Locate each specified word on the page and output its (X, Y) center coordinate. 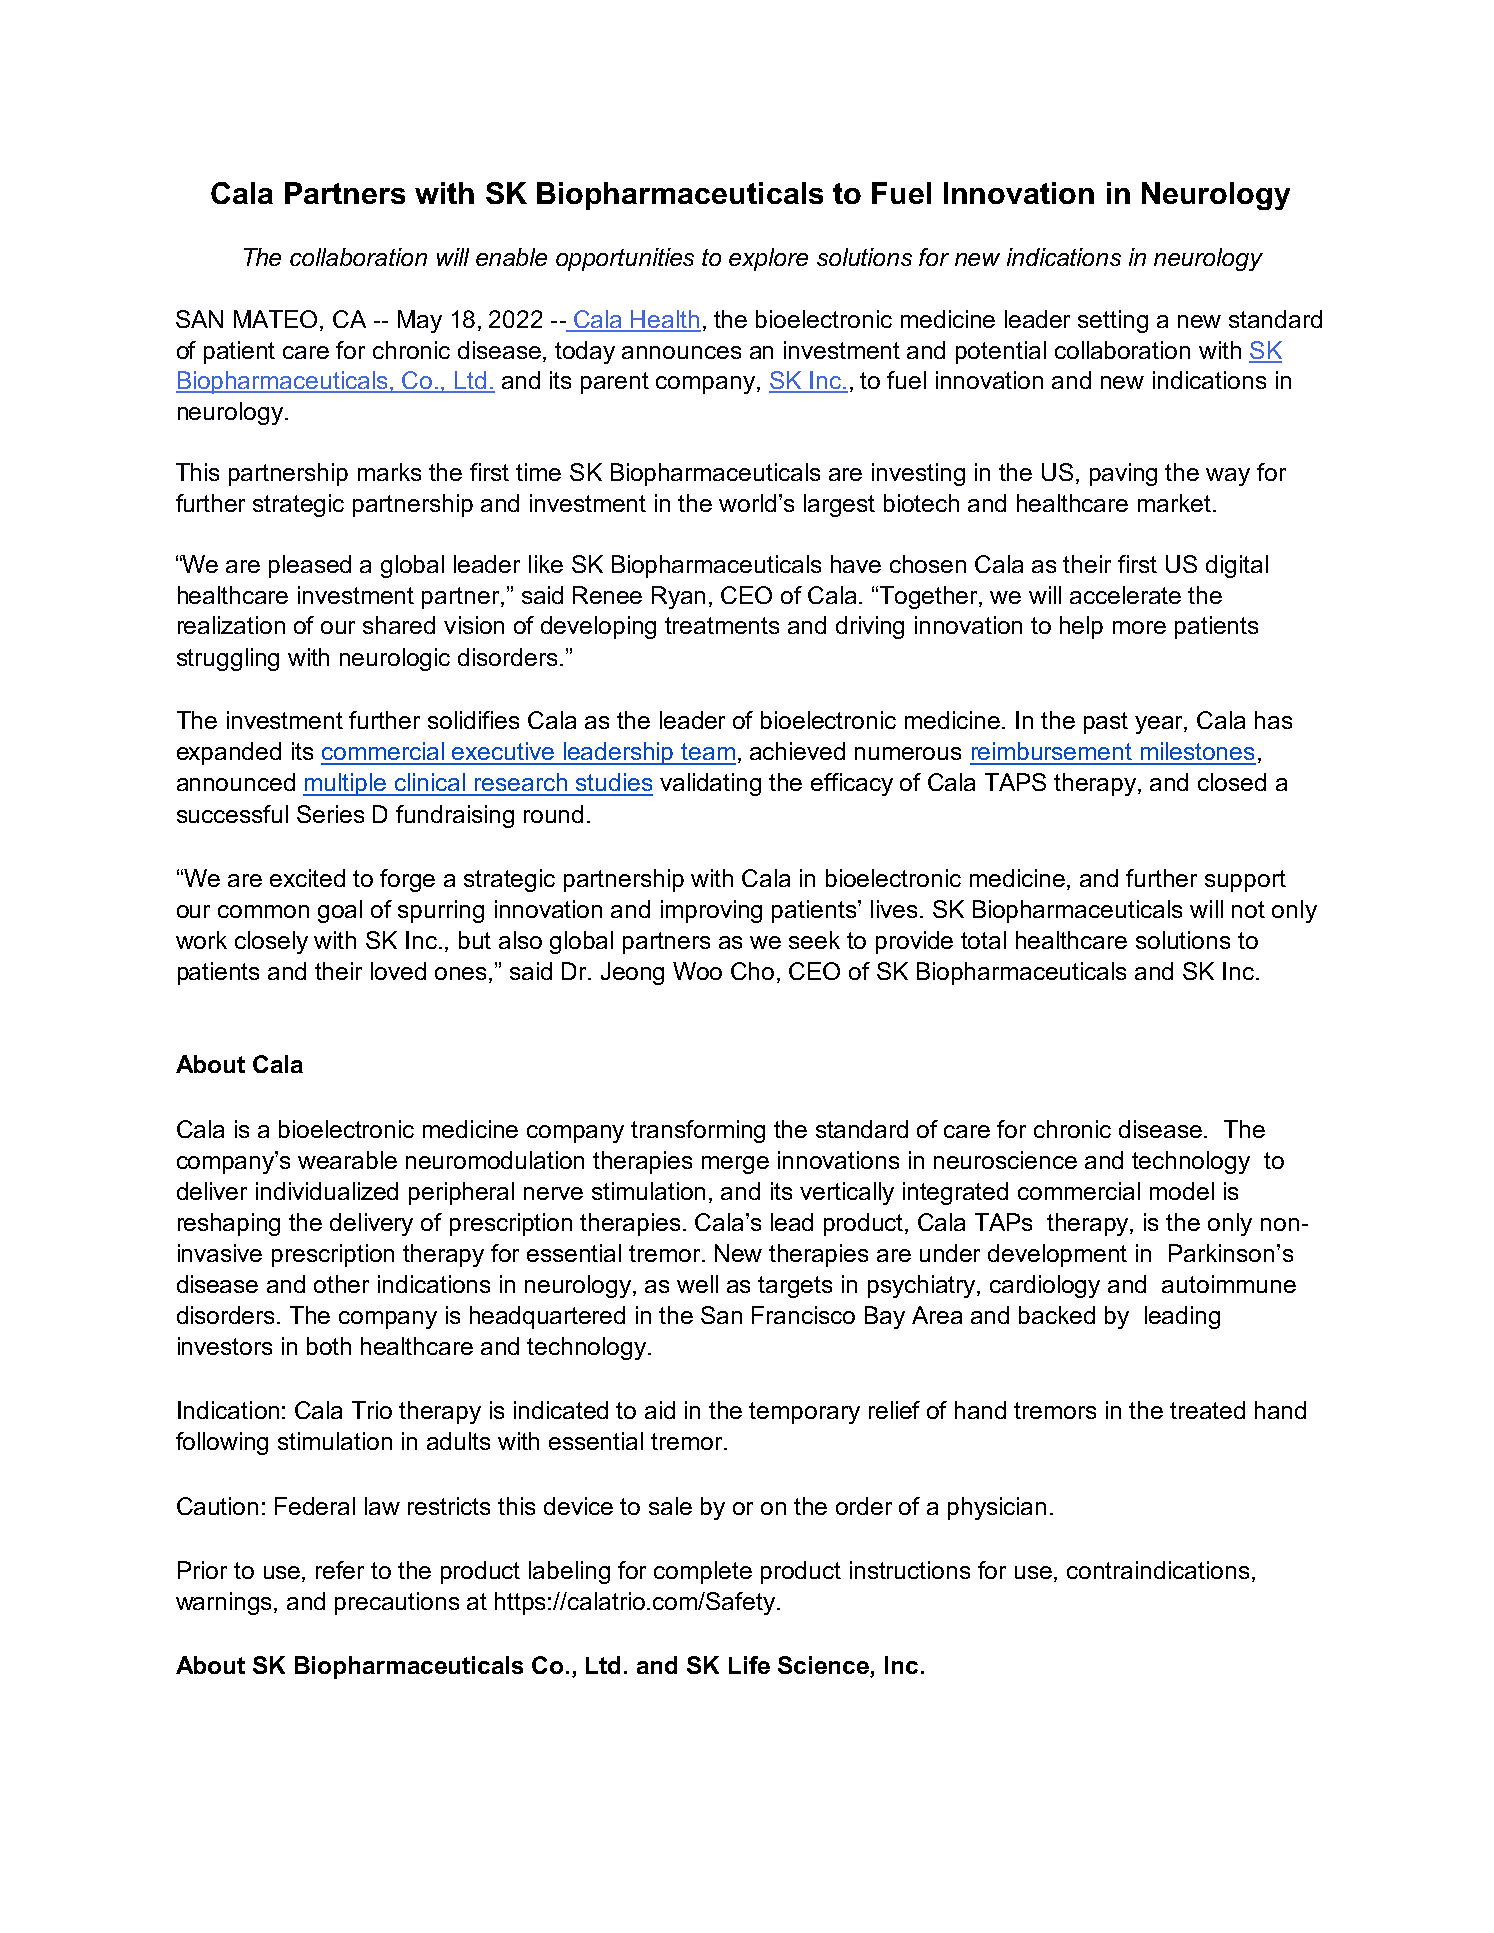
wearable (347, 1160)
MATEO (275, 319)
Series (330, 814)
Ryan (678, 597)
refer (340, 1570)
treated (1207, 1410)
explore (768, 259)
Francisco (803, 1315)
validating (710, 784)
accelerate (1125, 595)
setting (1113, 321)
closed (1232, 782)
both (329, 1346)
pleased (310, 566)
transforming (698, 1131)
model (1182, 1191)
